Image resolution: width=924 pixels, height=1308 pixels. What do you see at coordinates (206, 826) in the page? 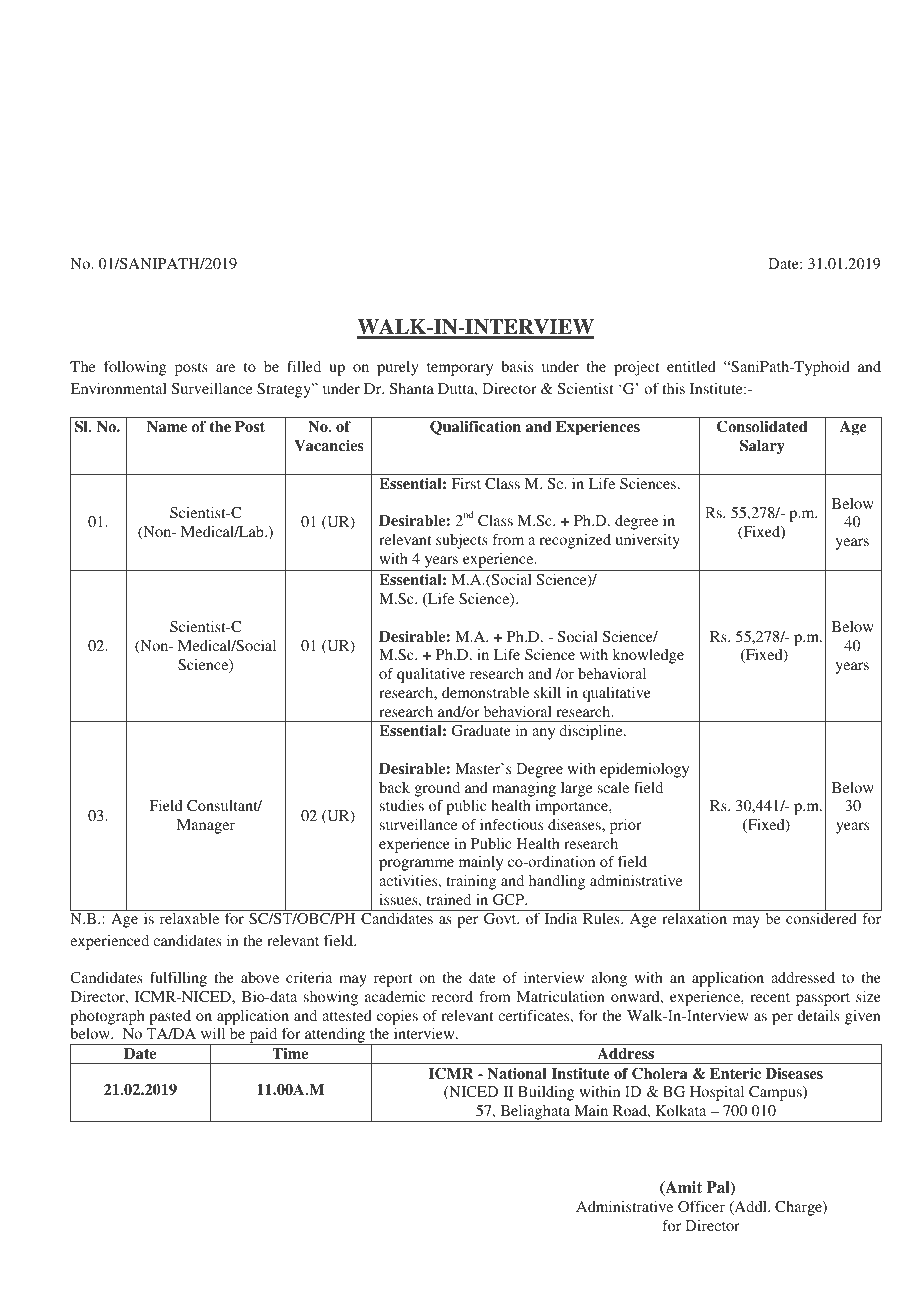
I see `Manager` at bounding box center [206, 826].
